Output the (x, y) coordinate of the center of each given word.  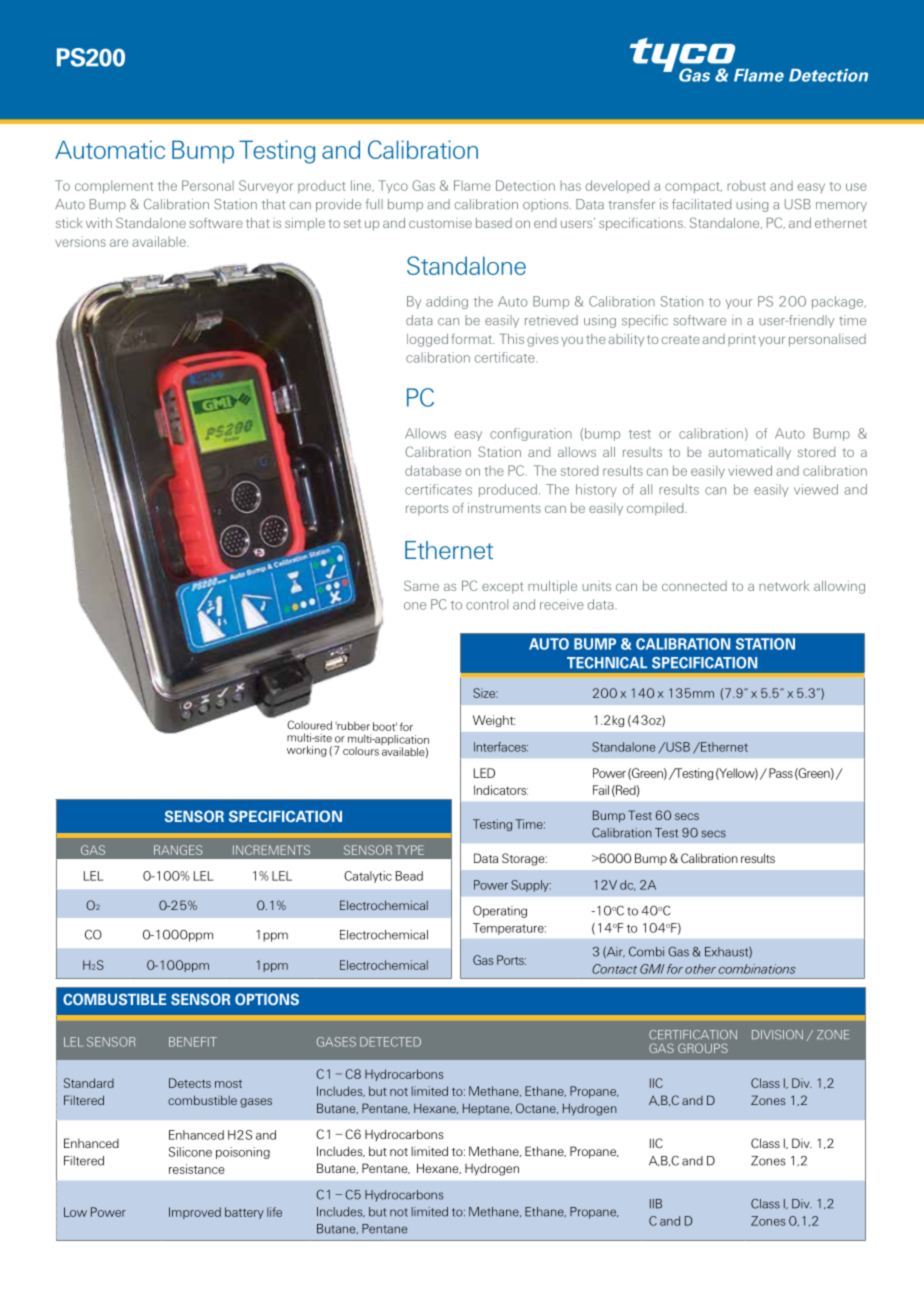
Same (421, 585)
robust (746, 185)
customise (440, 223)
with (99, 222)
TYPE (410, 850)
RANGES (178, 850)
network (784, 586)
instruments (504, 507)
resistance (196, 1169)
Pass (781, 773)
